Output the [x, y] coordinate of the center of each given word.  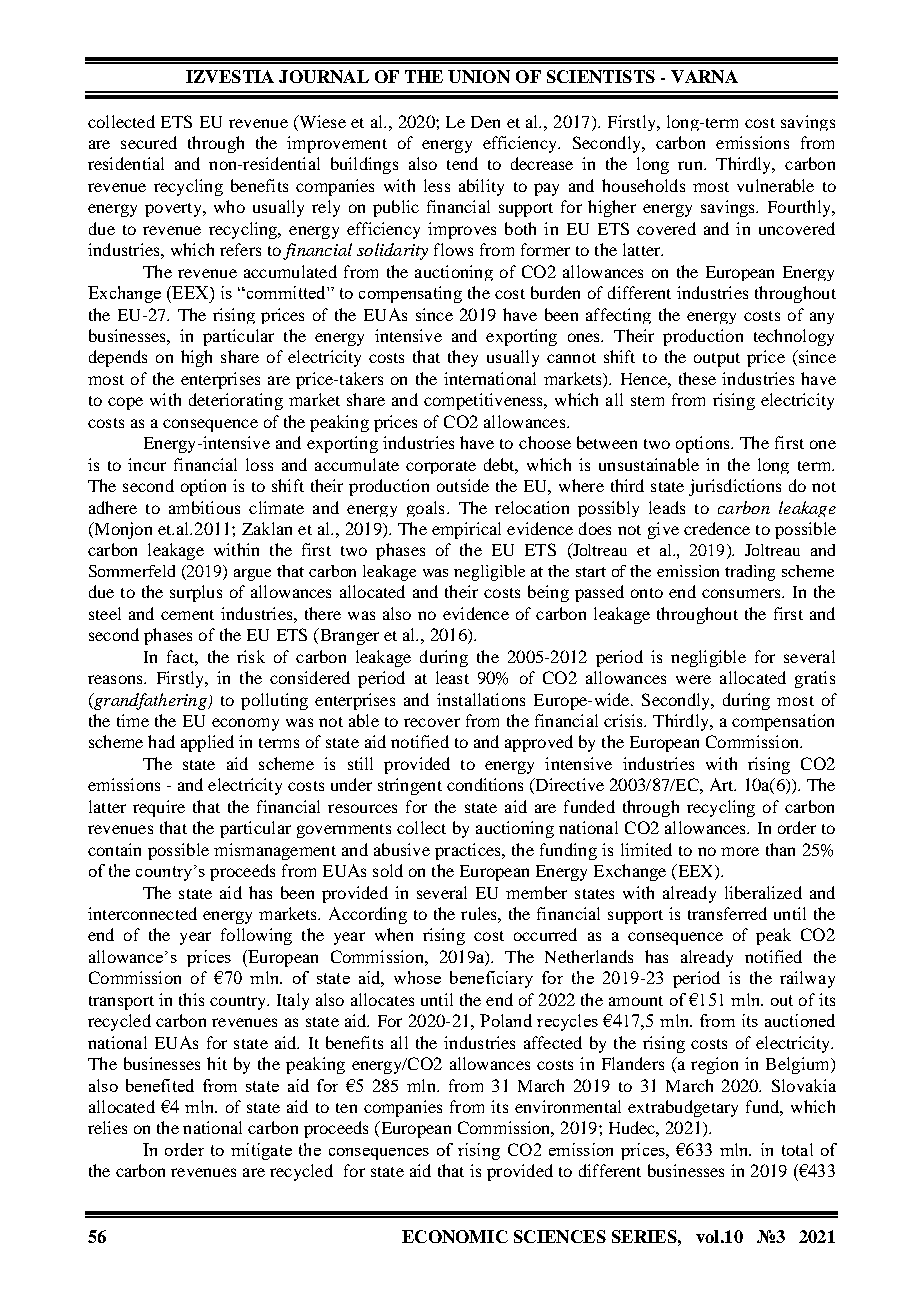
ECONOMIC [455, 1236]
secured [149, 142]
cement [187, 615]
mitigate [261, 1151]
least [452, 677]
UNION [479, 76]
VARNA [704, 76]
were [693, 679]
